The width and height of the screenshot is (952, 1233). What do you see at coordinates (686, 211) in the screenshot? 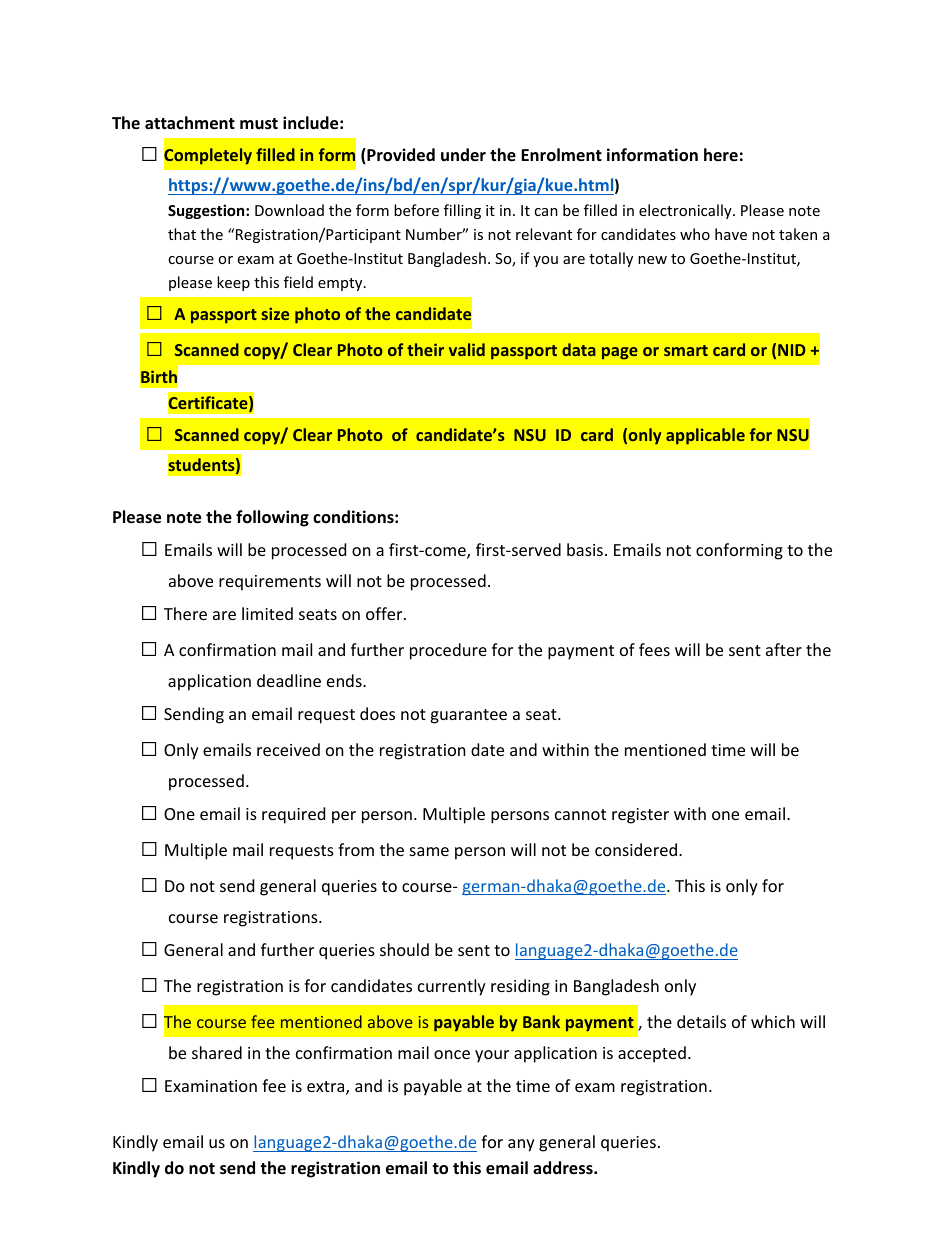
I see `electronically` at bounding box center [686, 211].
